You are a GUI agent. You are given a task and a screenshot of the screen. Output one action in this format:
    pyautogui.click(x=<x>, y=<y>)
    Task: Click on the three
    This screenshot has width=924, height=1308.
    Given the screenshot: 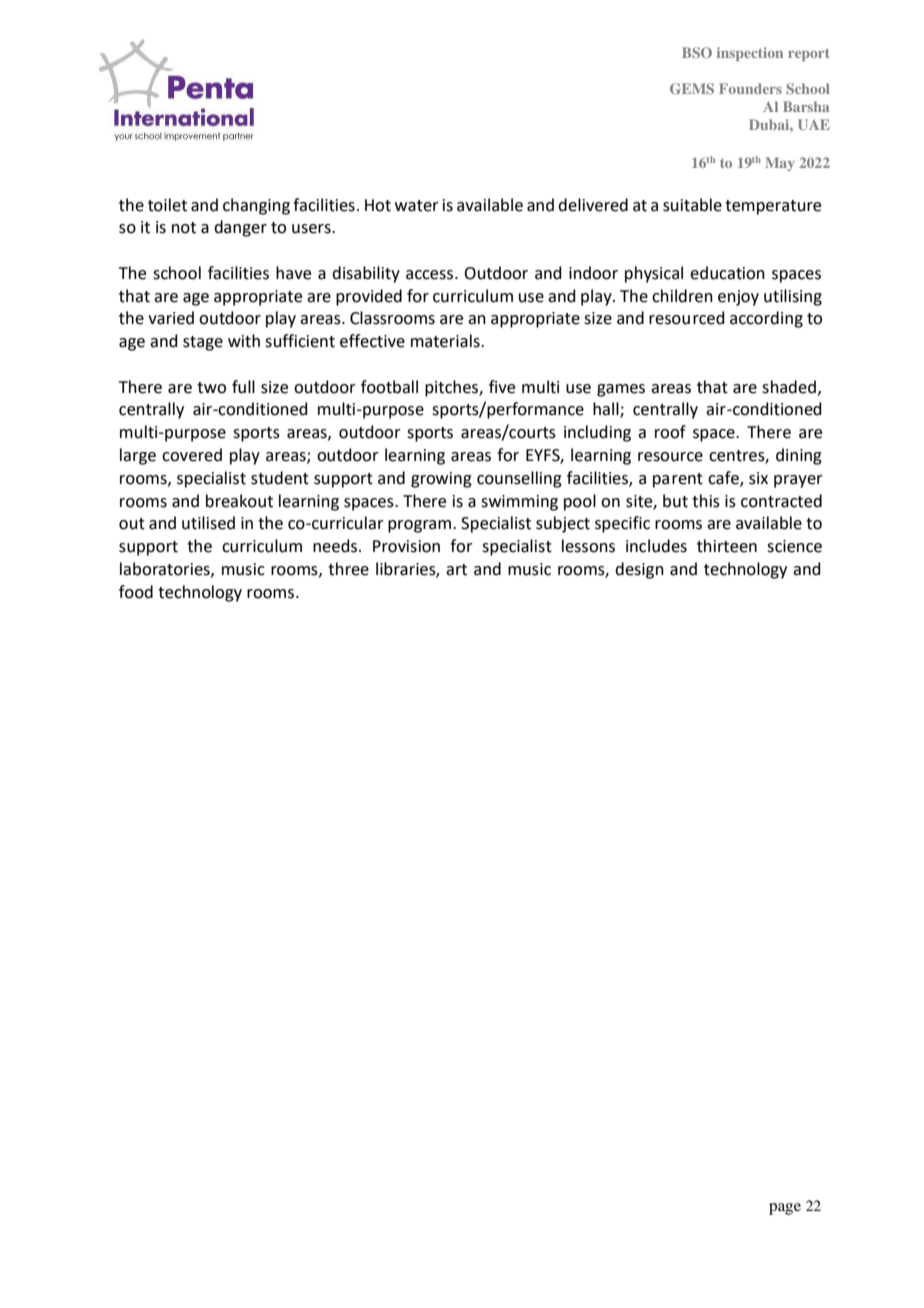 What is the action you would take?
    pyautogui.click(x=348, y=569)
